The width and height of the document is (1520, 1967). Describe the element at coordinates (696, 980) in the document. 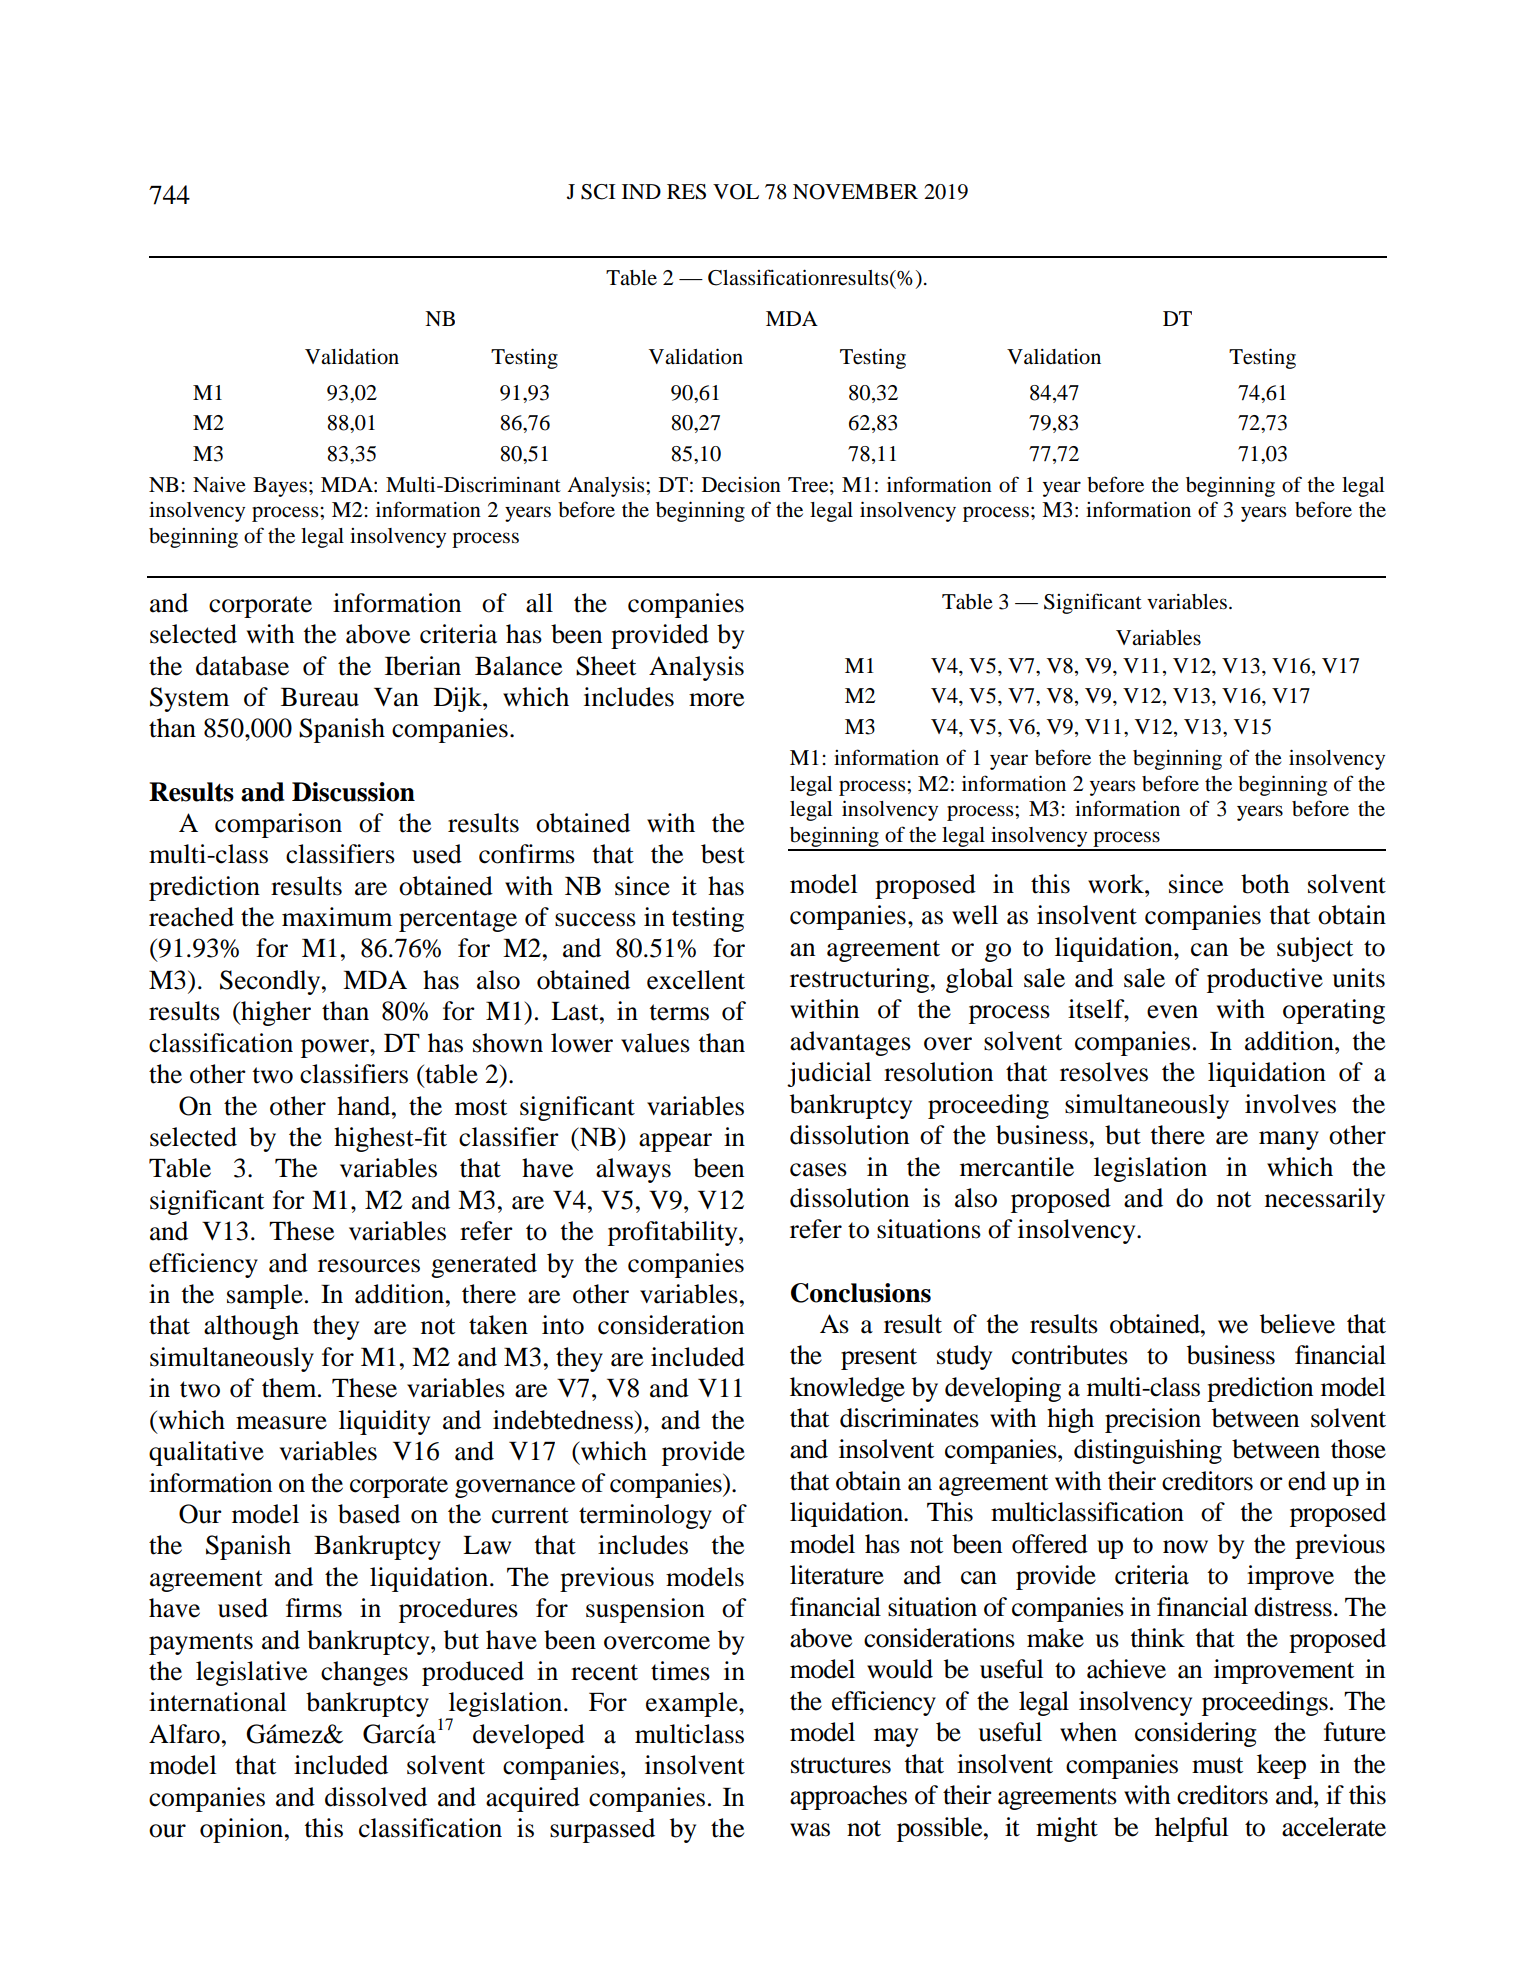

I see `excellent` at that location.
